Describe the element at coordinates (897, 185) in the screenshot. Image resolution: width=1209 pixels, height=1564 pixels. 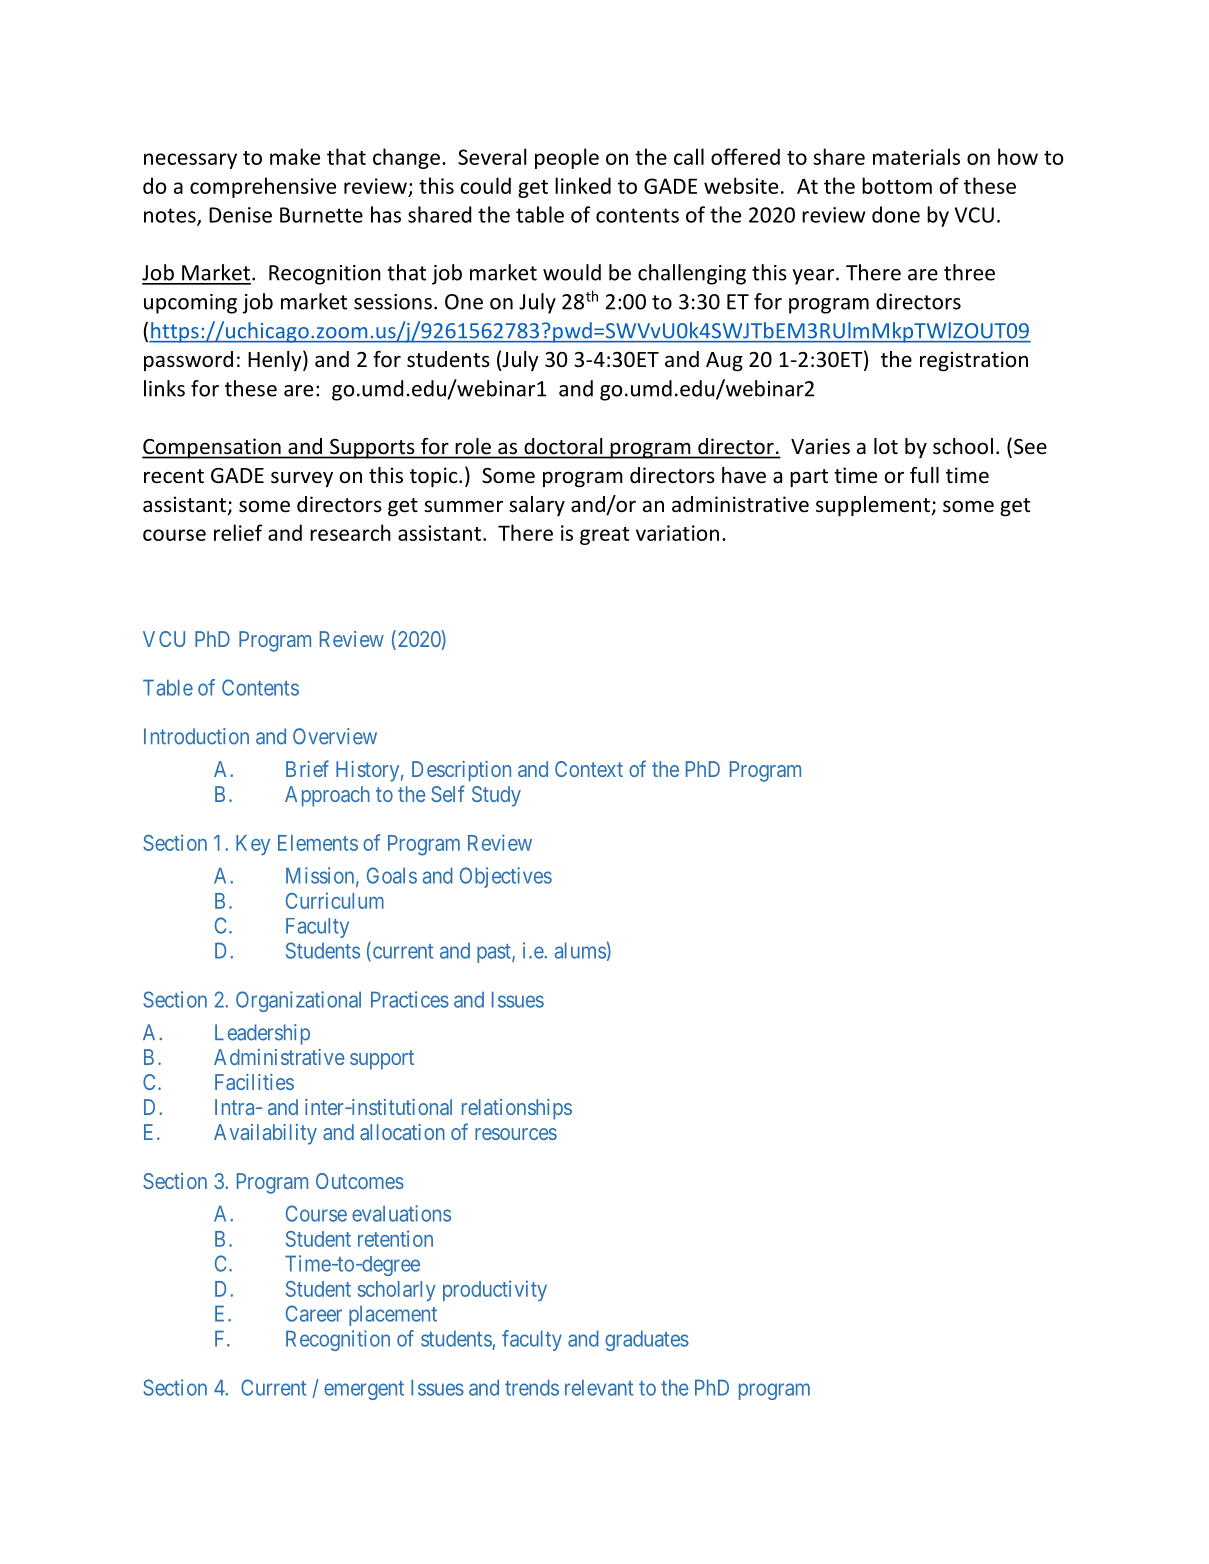
I see `bottom` at that location.
